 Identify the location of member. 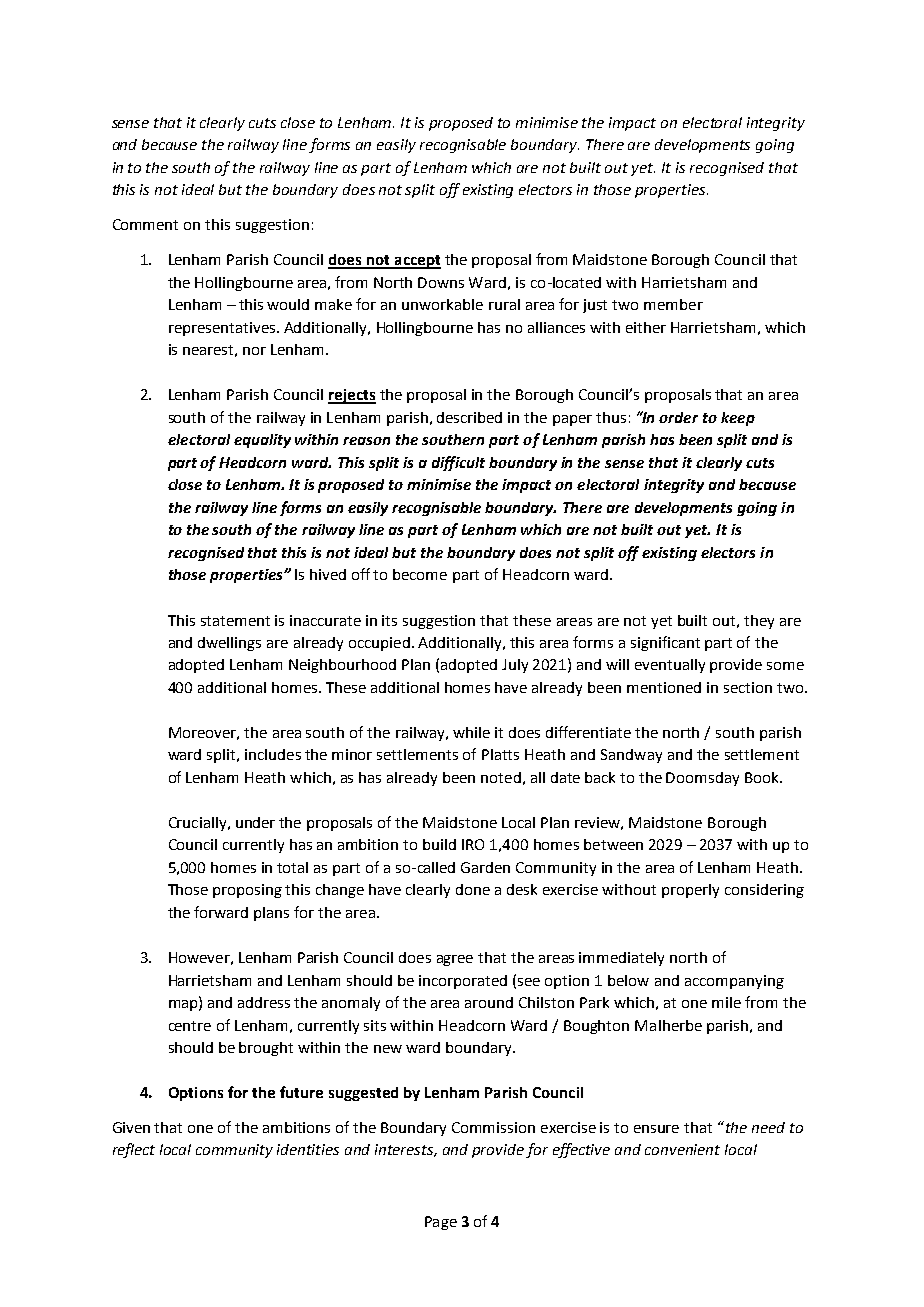
(673, 304).
